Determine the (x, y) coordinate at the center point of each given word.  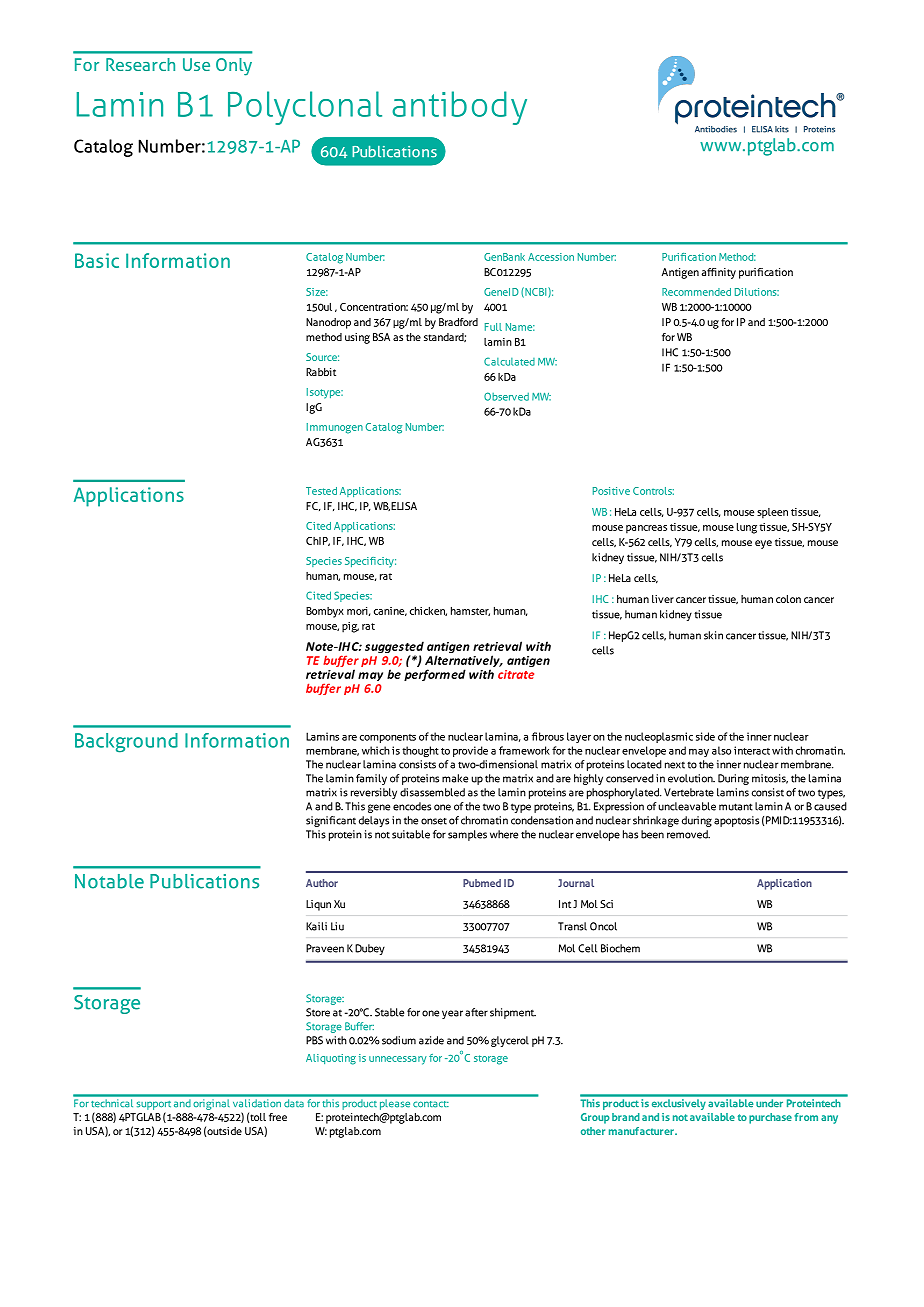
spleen (772, 513)
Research (140, 64)
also (721, 750)
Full (493, 327)
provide (470, 751)
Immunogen (335, 428)
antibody (459, 108)
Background (126, 743)
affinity (719, 273)
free (278, 1117)
